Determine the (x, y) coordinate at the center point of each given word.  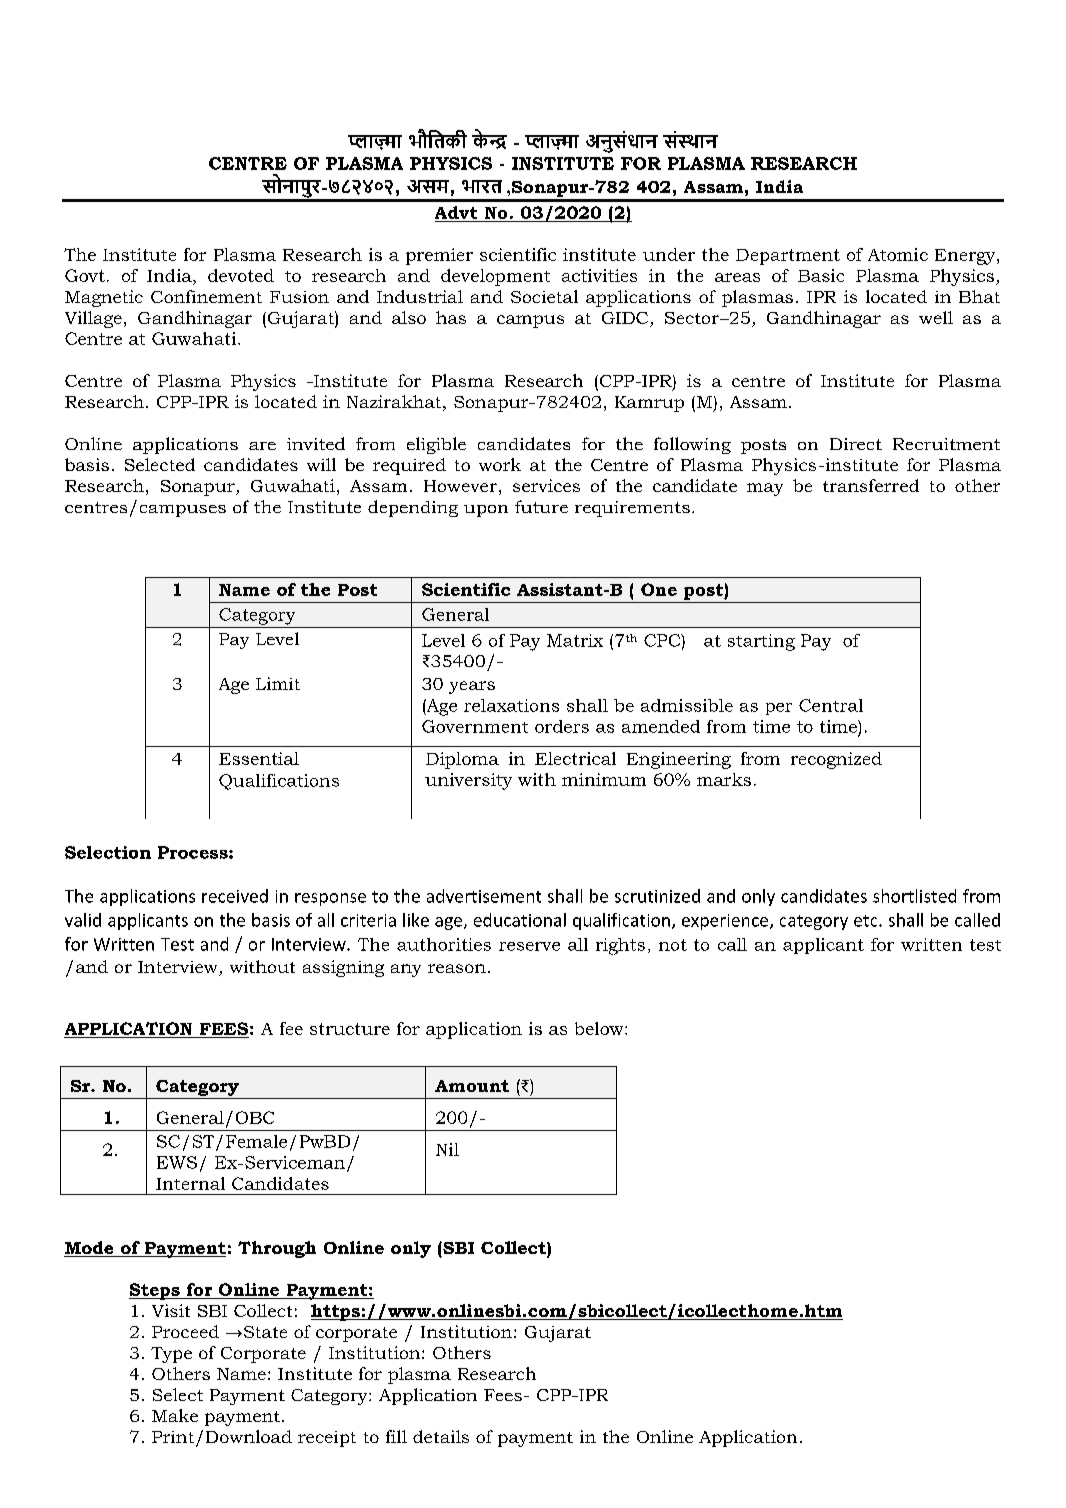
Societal (544, 296)
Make (175, 1415)
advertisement (484, 896)
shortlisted (914, 896)
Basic (821, 275)
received (235, 896)
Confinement (206, 296)
